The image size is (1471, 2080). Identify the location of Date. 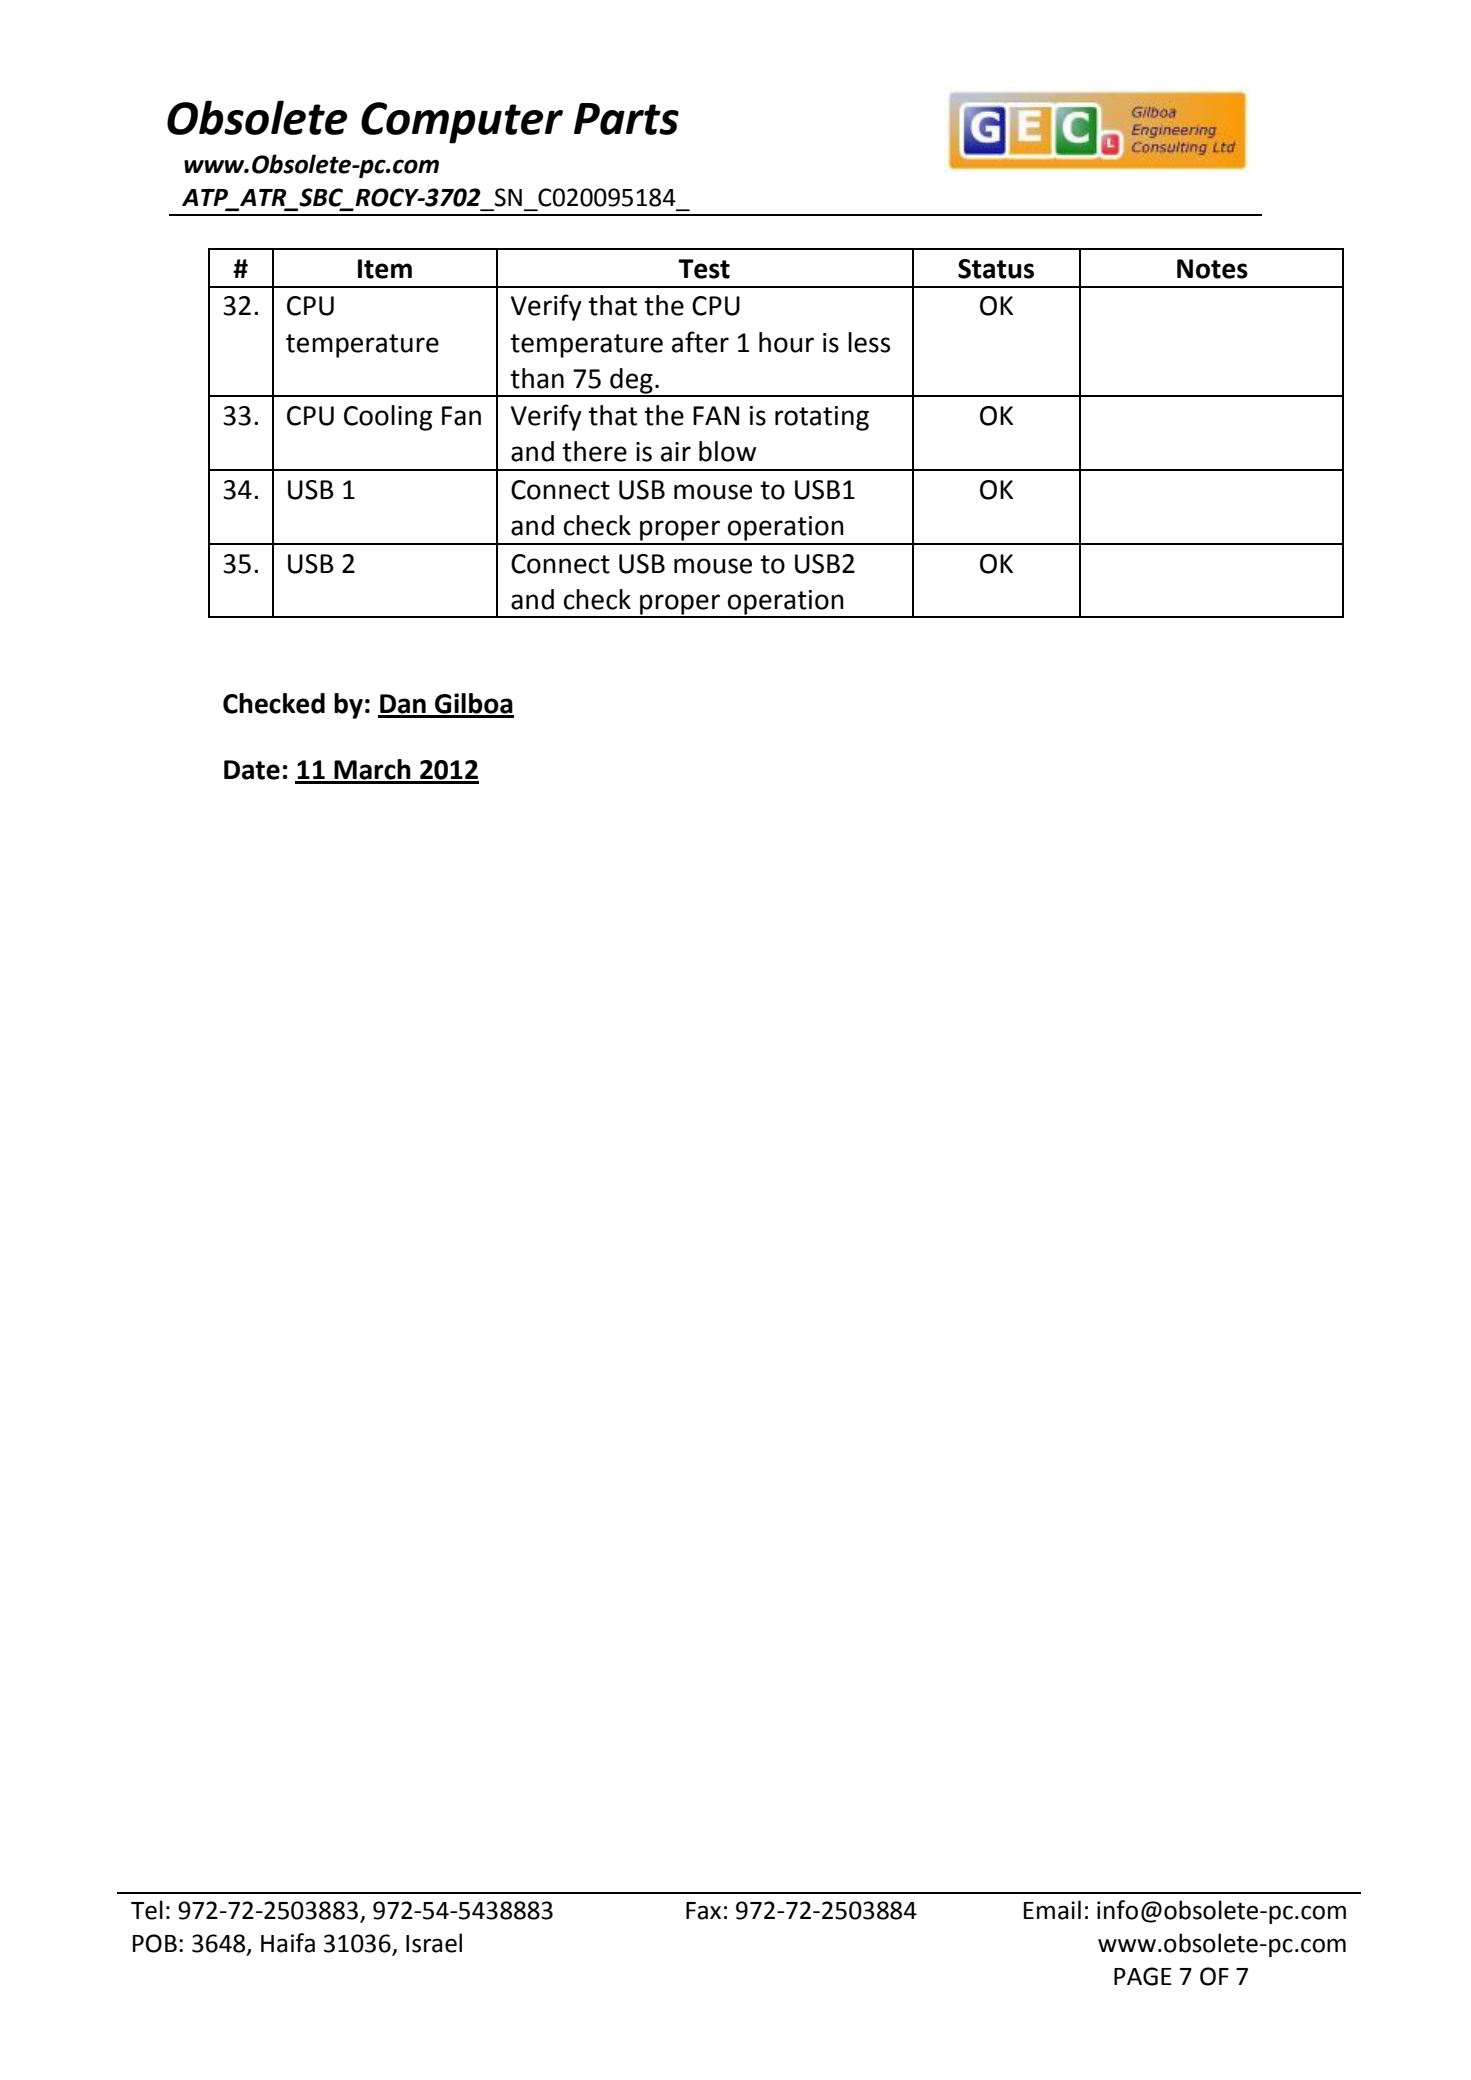
(252, 770).
